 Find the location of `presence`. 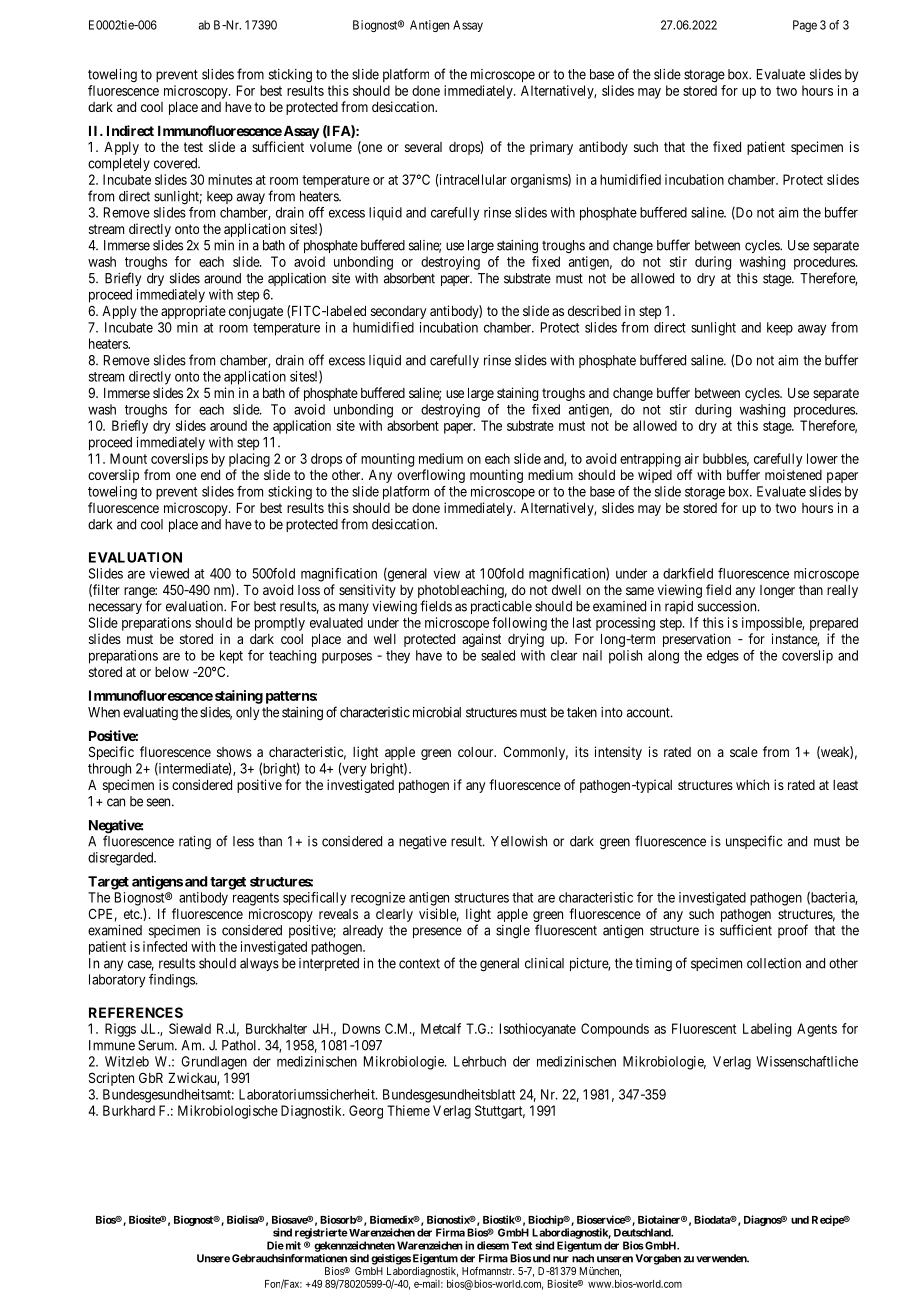

presence is located at coordinates (437, 932).
